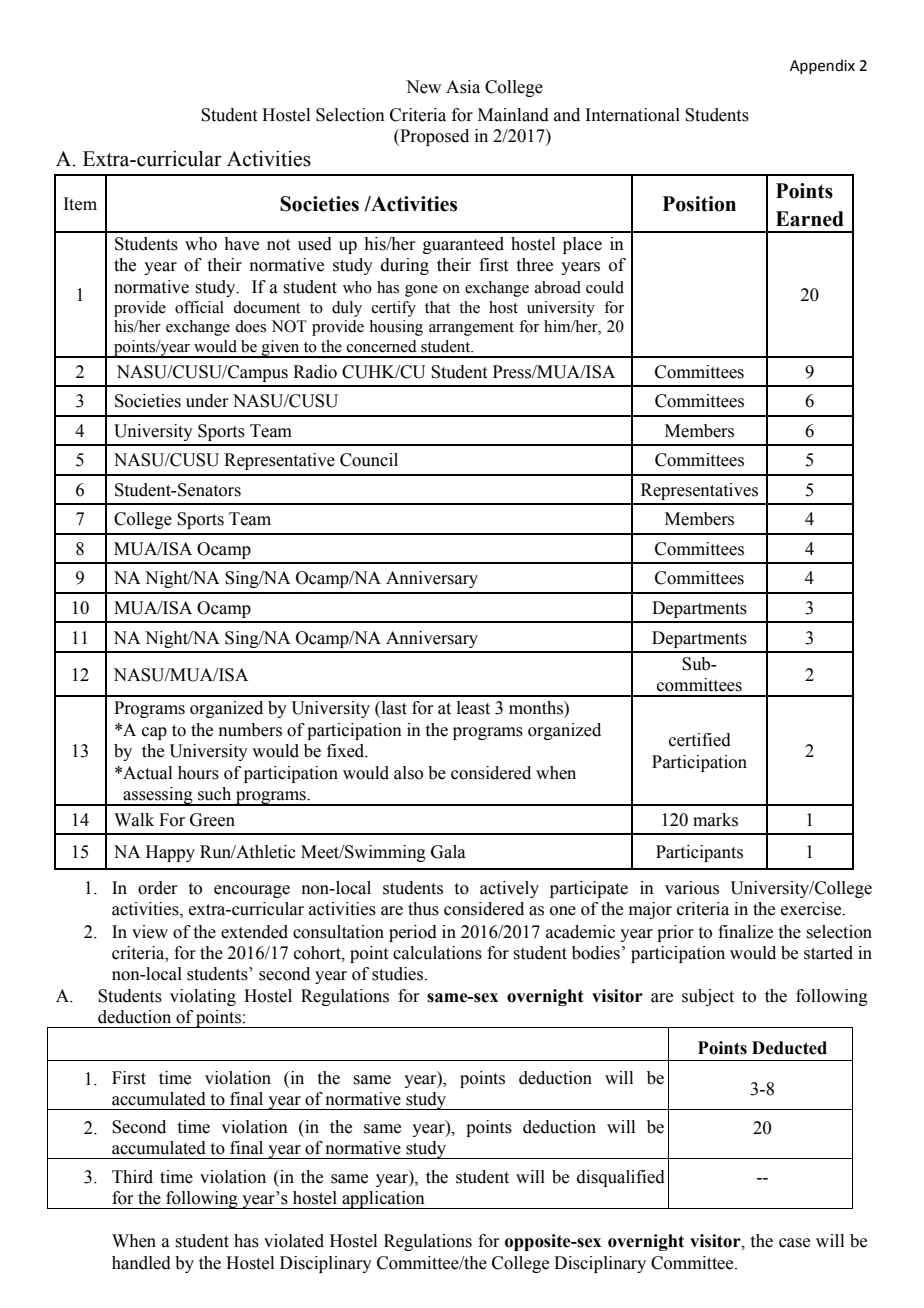  I want to click on case, so click(794, 1243).
